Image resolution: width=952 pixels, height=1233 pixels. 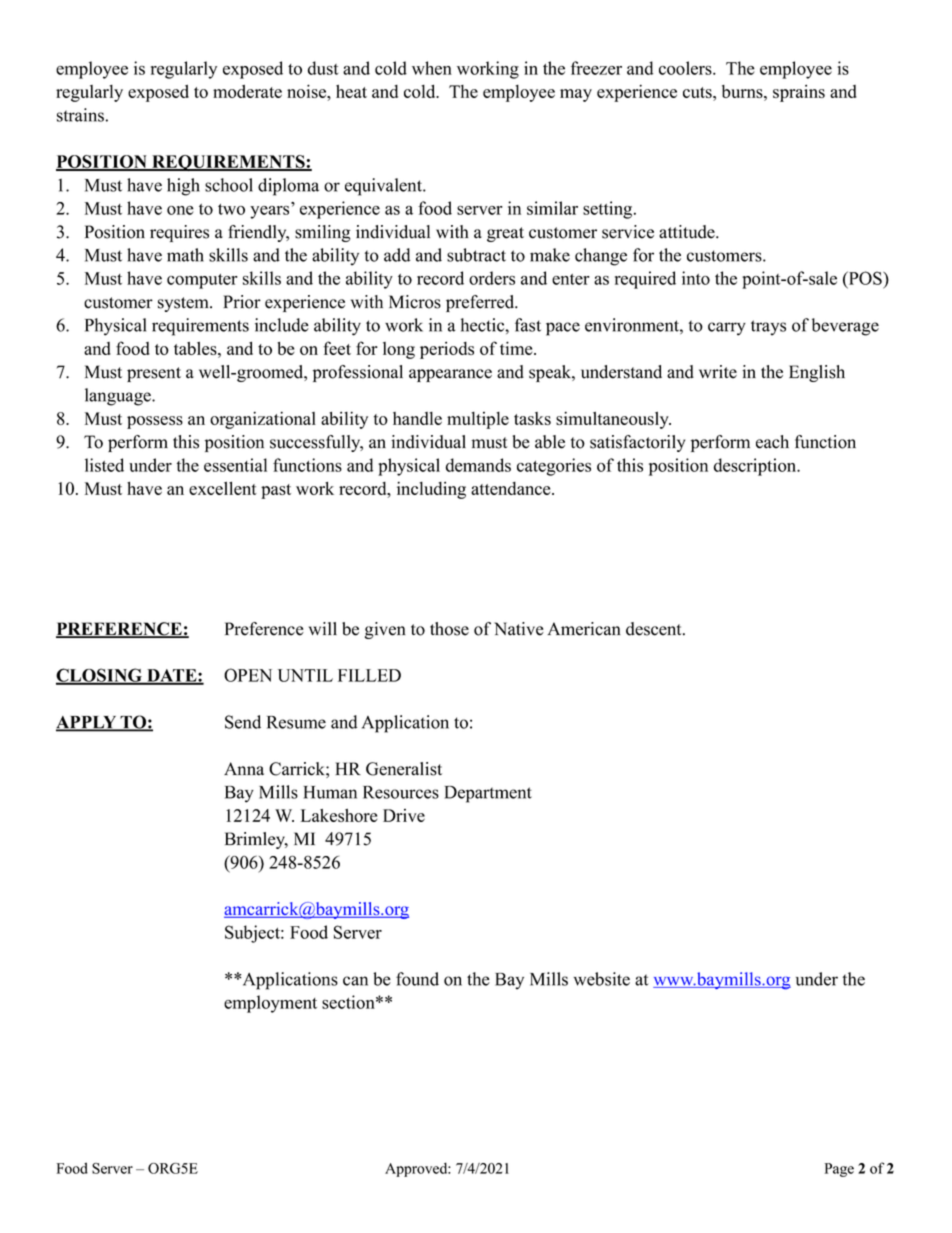 What do you see at coordinates (601, 979) in the screenshot?
I see `website` at bounding box center [601, 979].
